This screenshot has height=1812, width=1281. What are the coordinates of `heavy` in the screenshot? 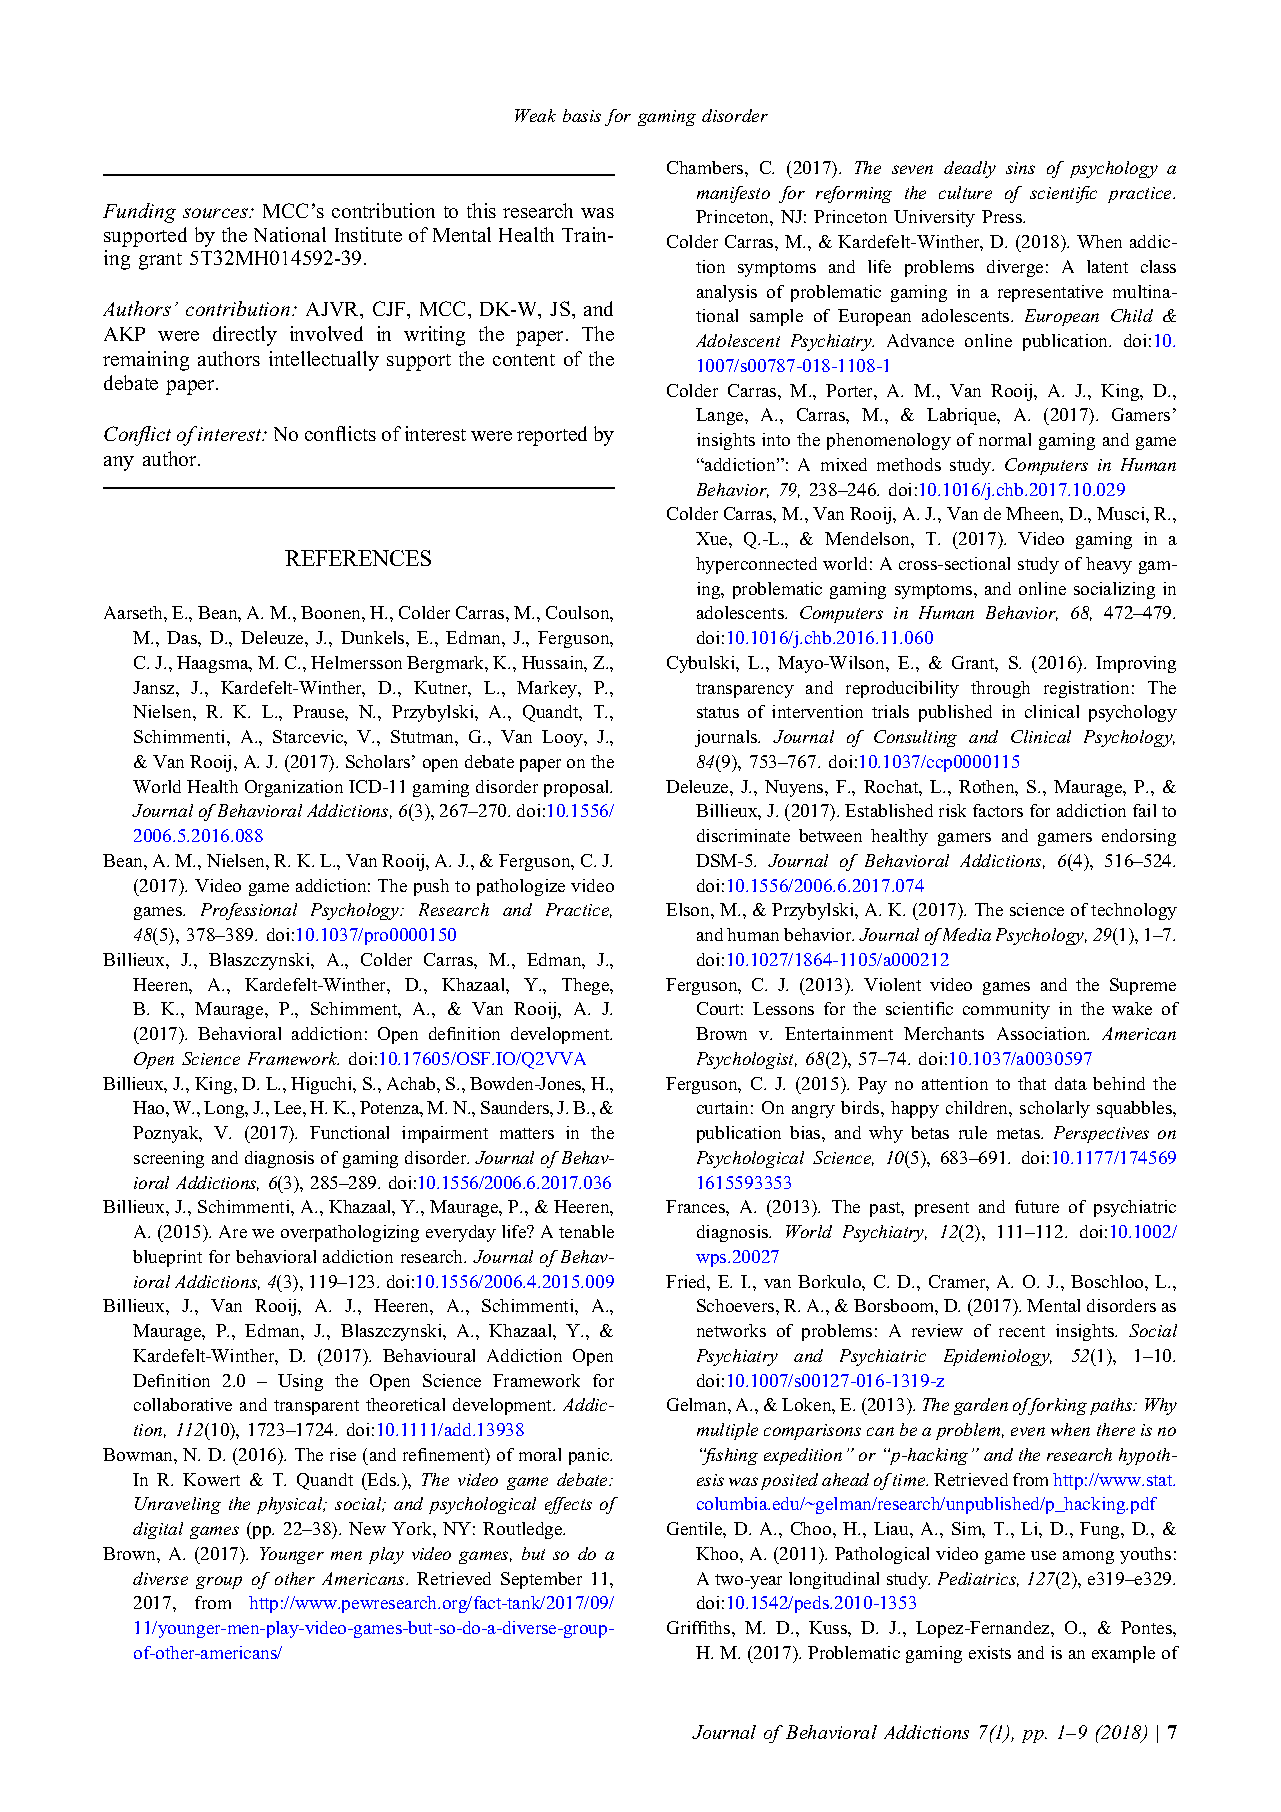 It's located at (1109, 565).
